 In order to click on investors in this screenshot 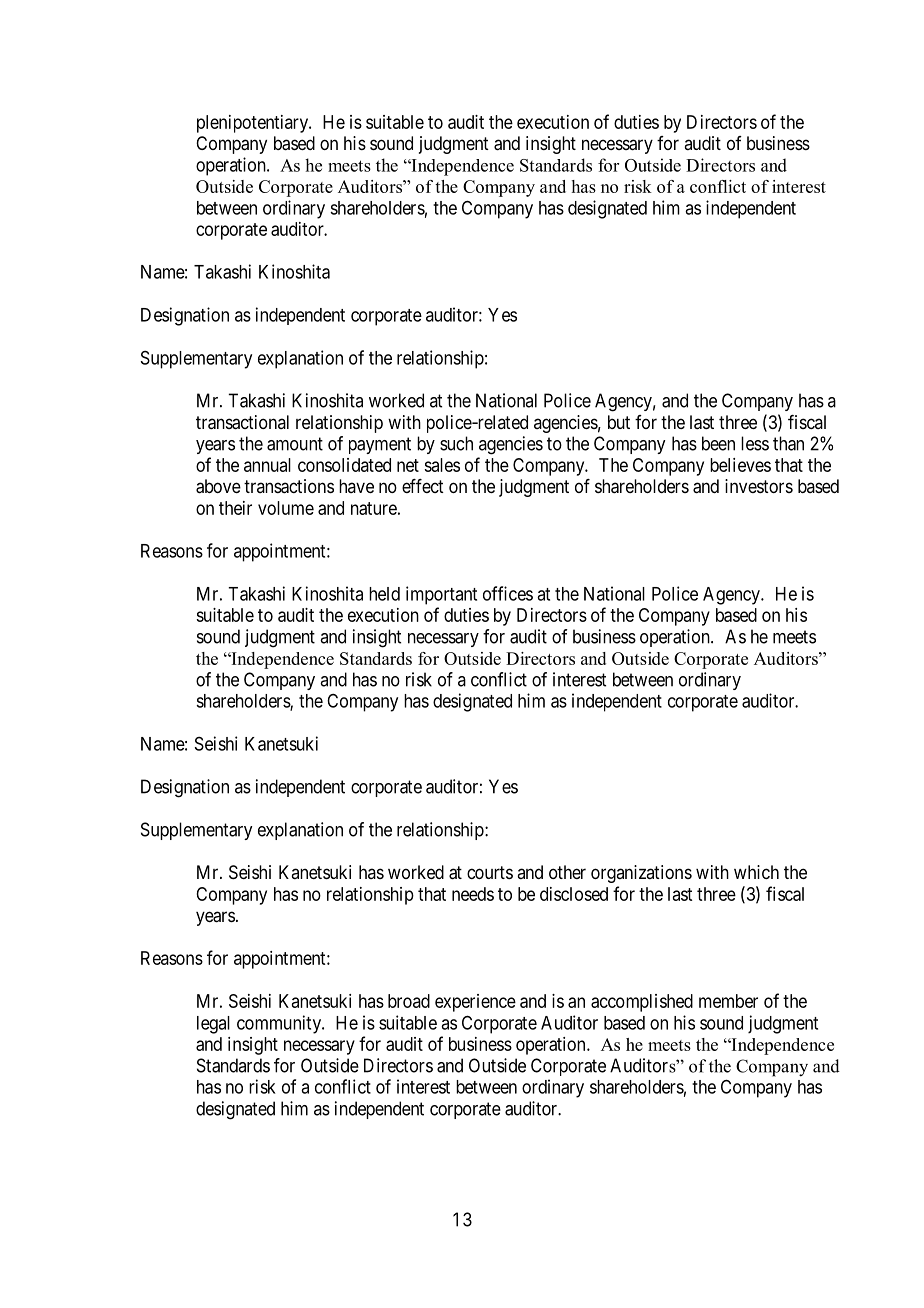, I will do `click(759, 486)`.
